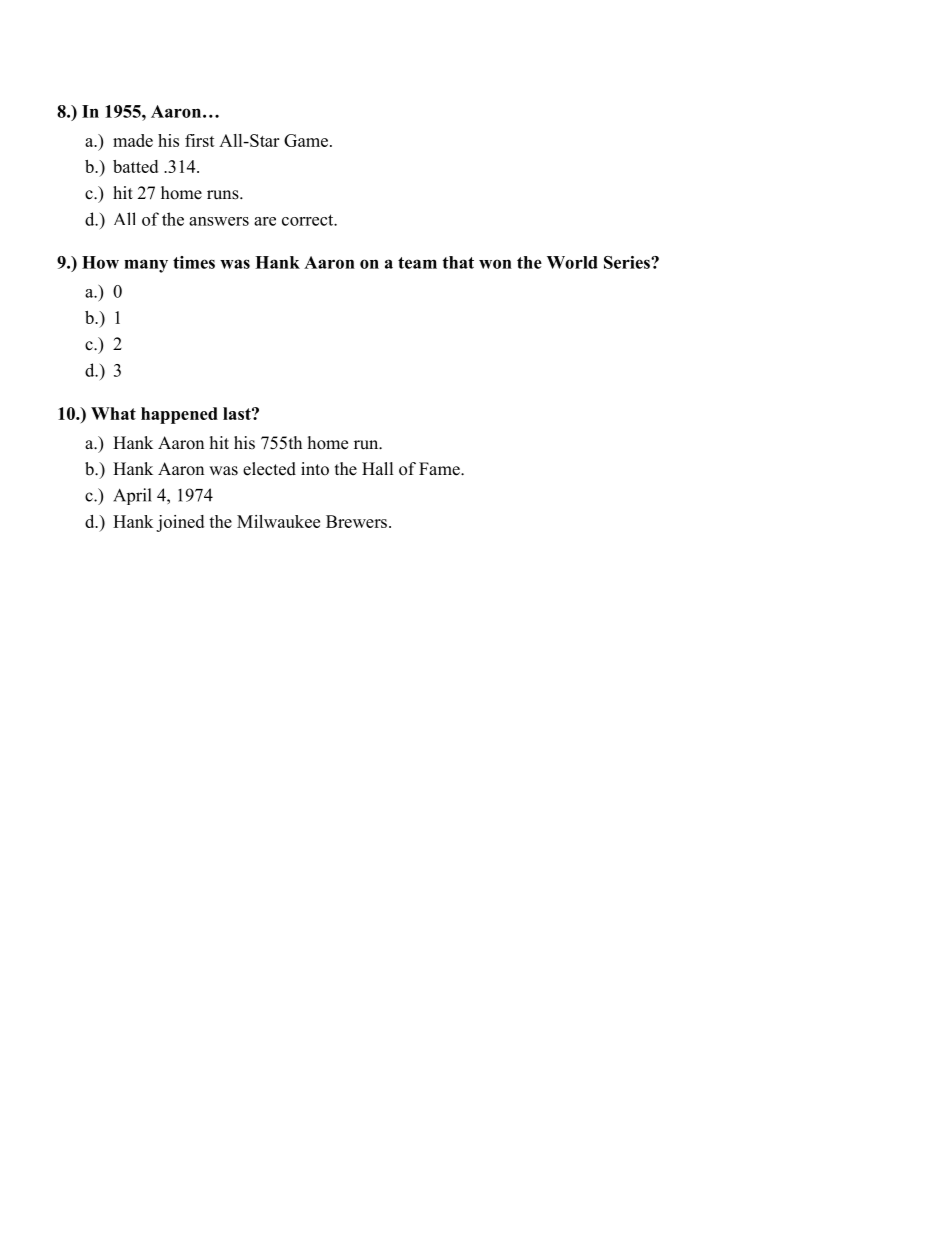  I want to click on Hall, so click(378, 468).
